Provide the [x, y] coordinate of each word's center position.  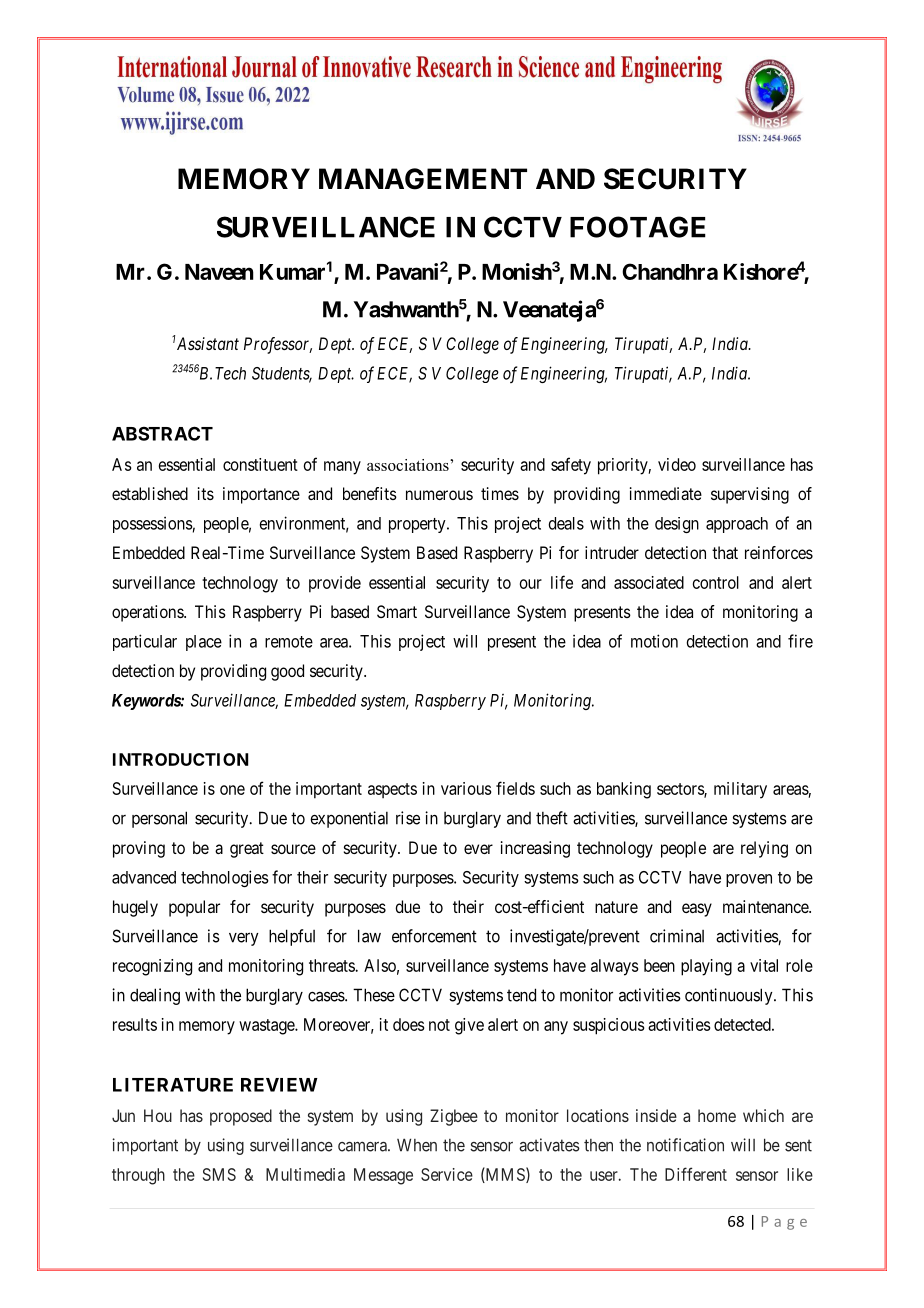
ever [478, 849]
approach [737, 525]
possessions [153, 524]
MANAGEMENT [423, 179]
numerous [439, 495]
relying [764, 849]
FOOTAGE [638, 227]
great [247, 850]
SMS [219, 1174]
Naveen [219, 272]
